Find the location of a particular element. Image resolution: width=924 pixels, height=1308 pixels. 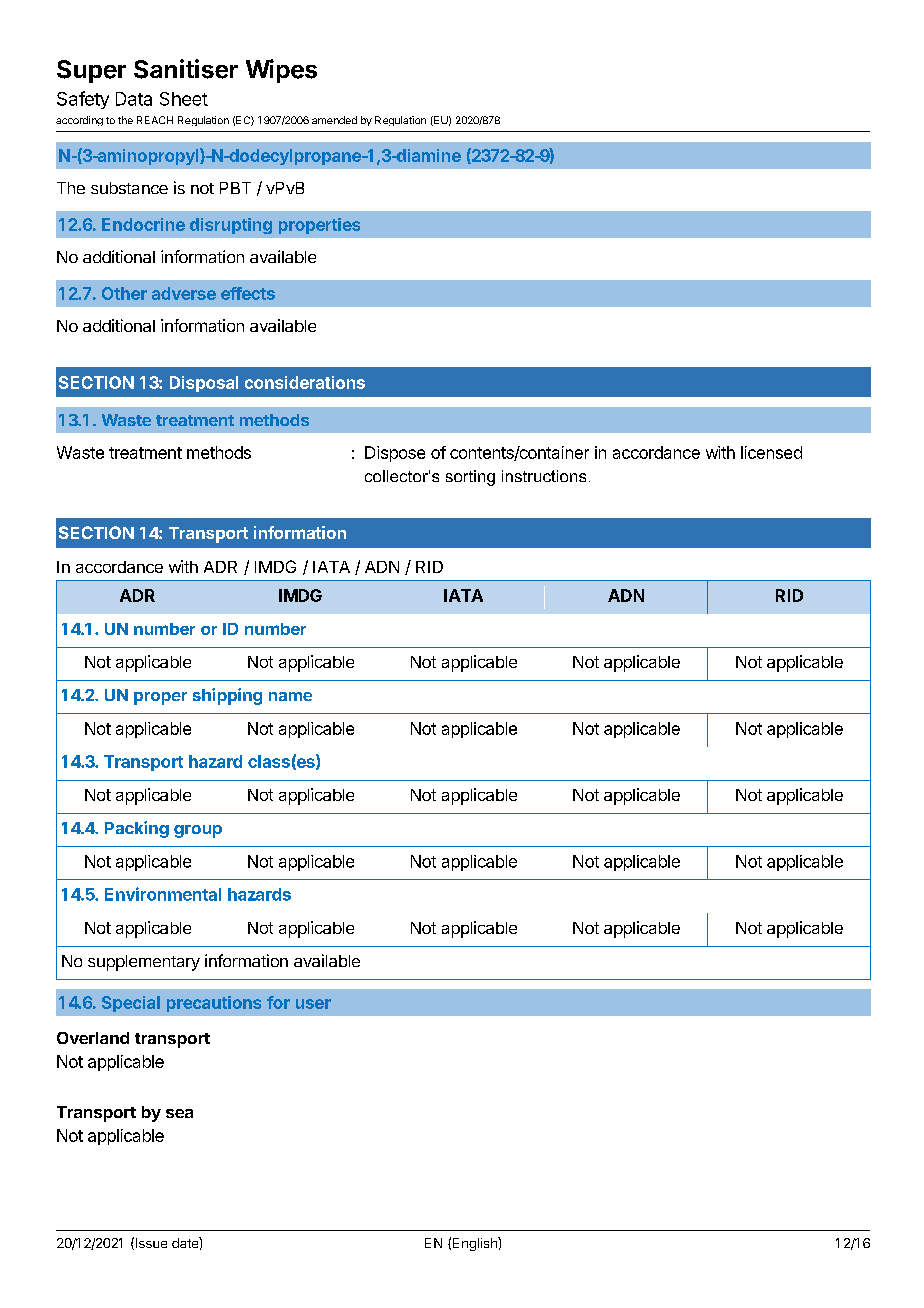

considerations is located at coordinates (305, 382).
